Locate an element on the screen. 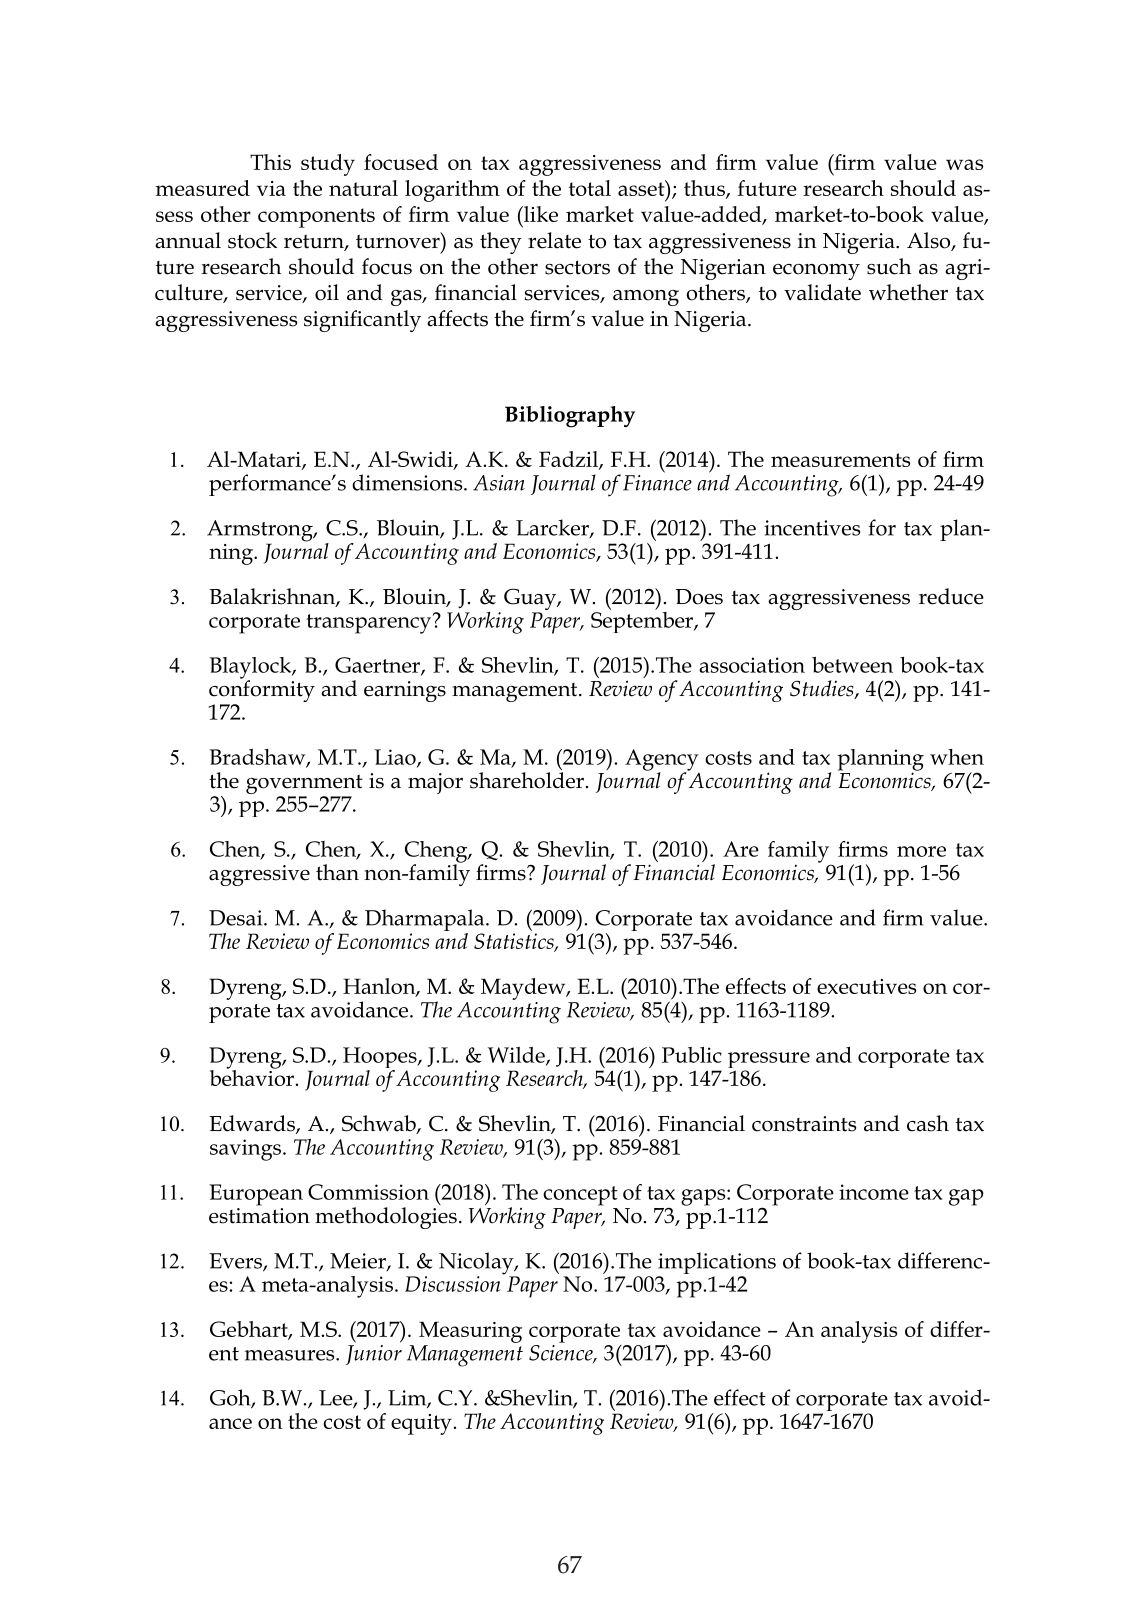 The width and height of the screenshot is (1139, 1616). shareholder is located at coordinates (527, 780).
